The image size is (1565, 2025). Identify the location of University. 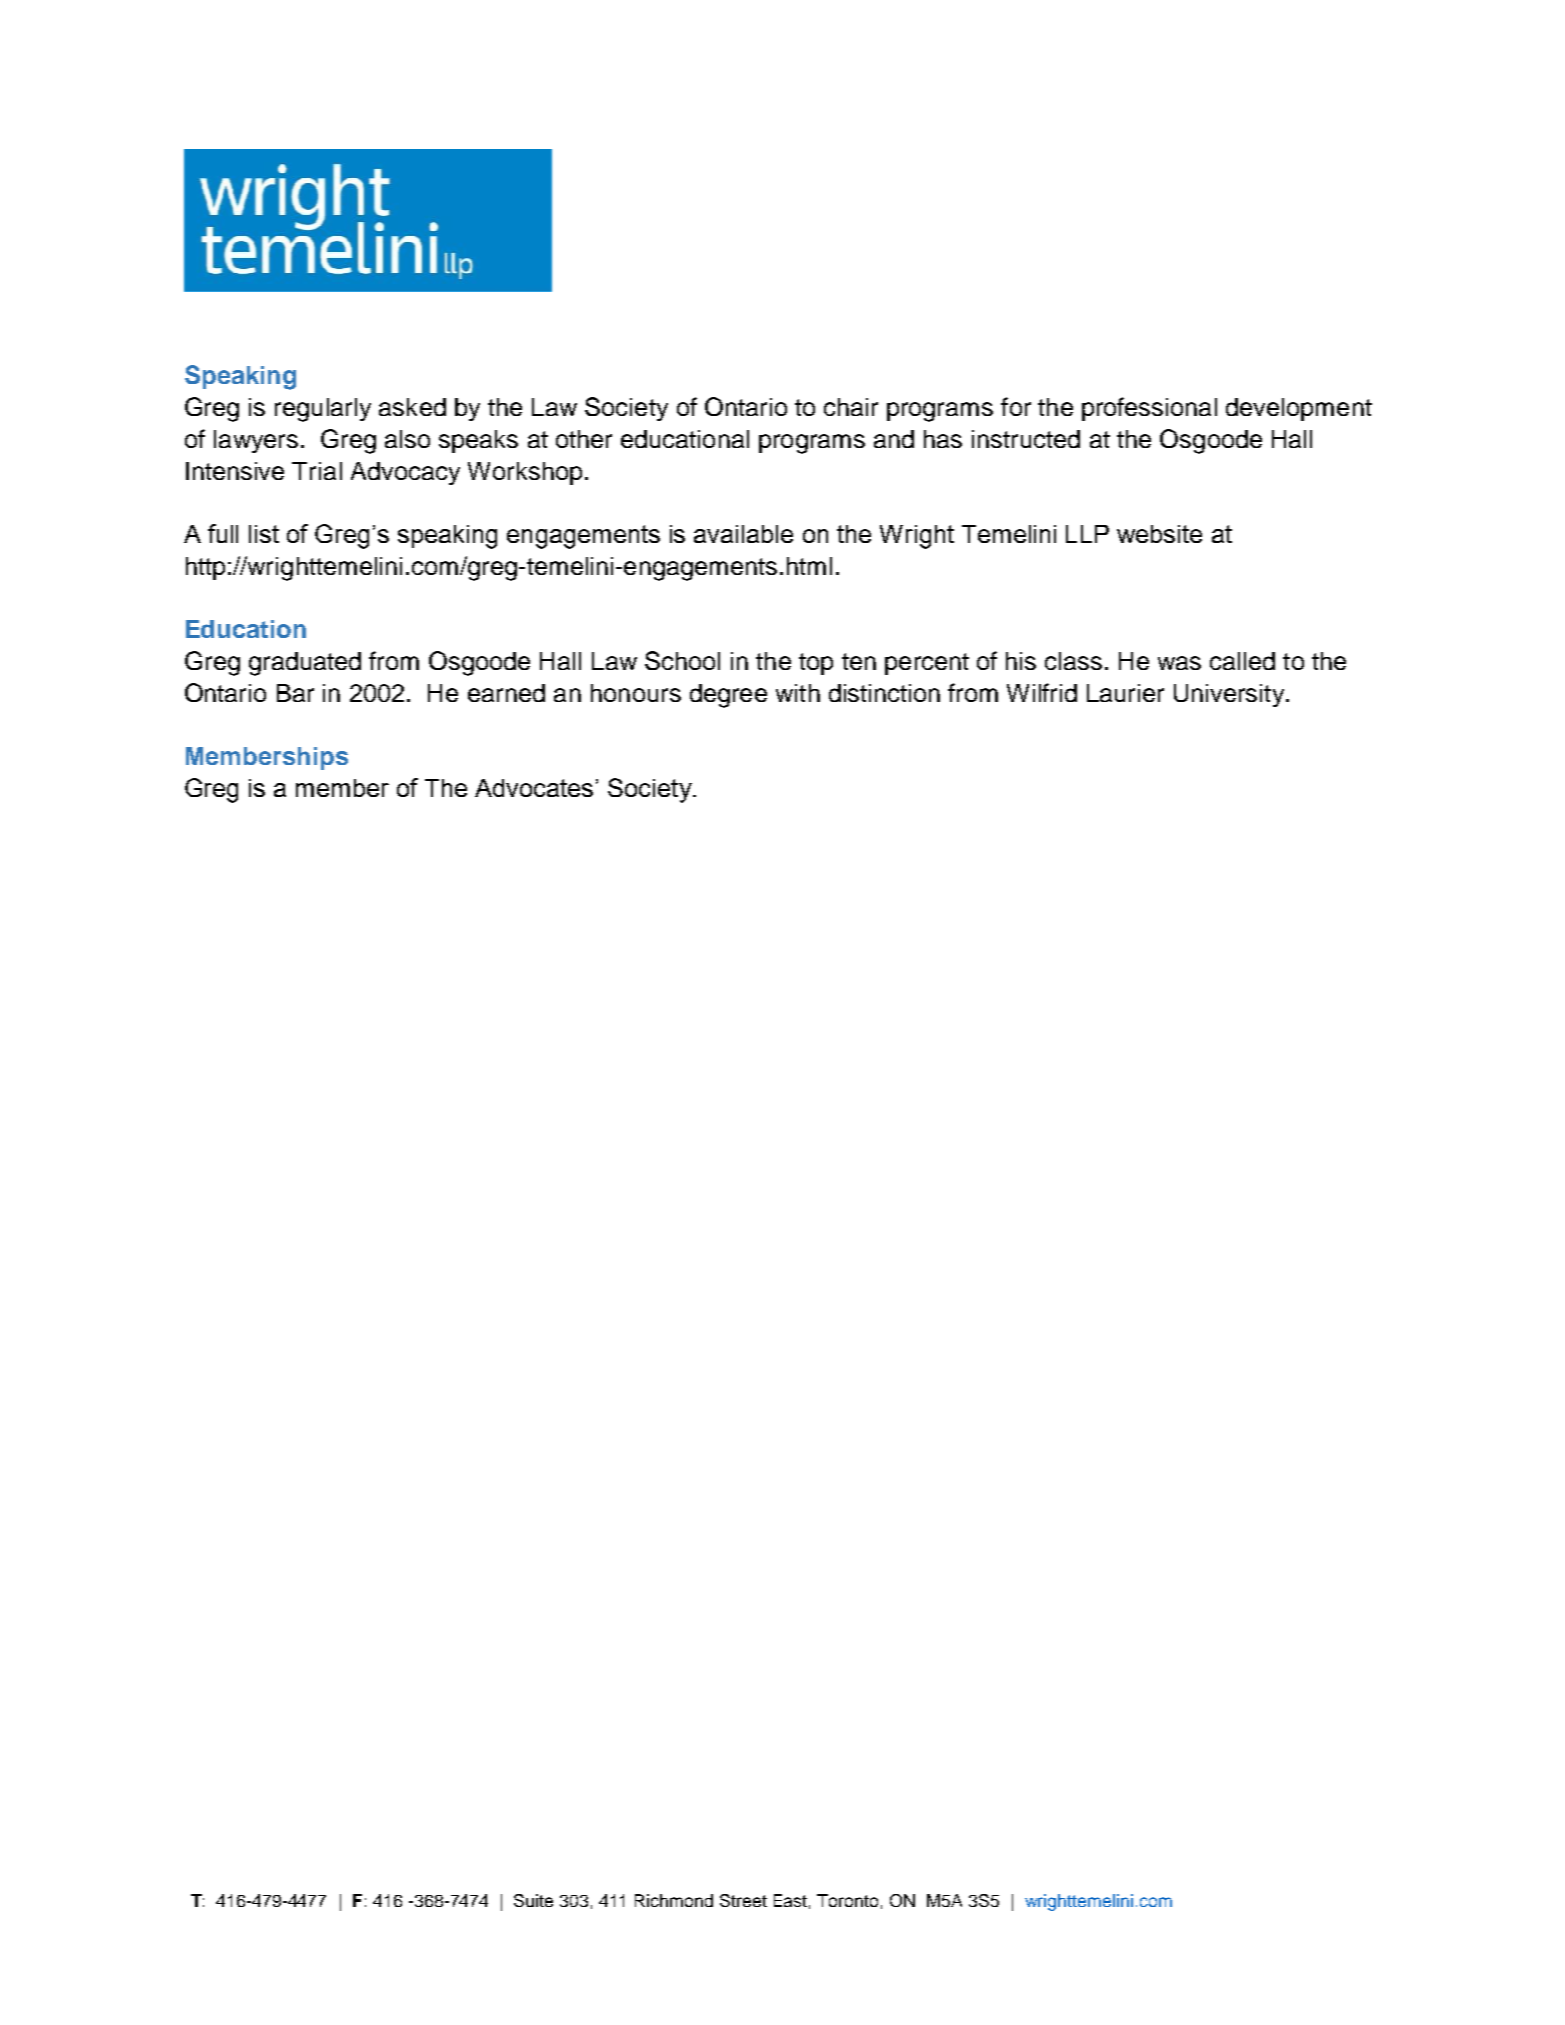
(1230, 695).
